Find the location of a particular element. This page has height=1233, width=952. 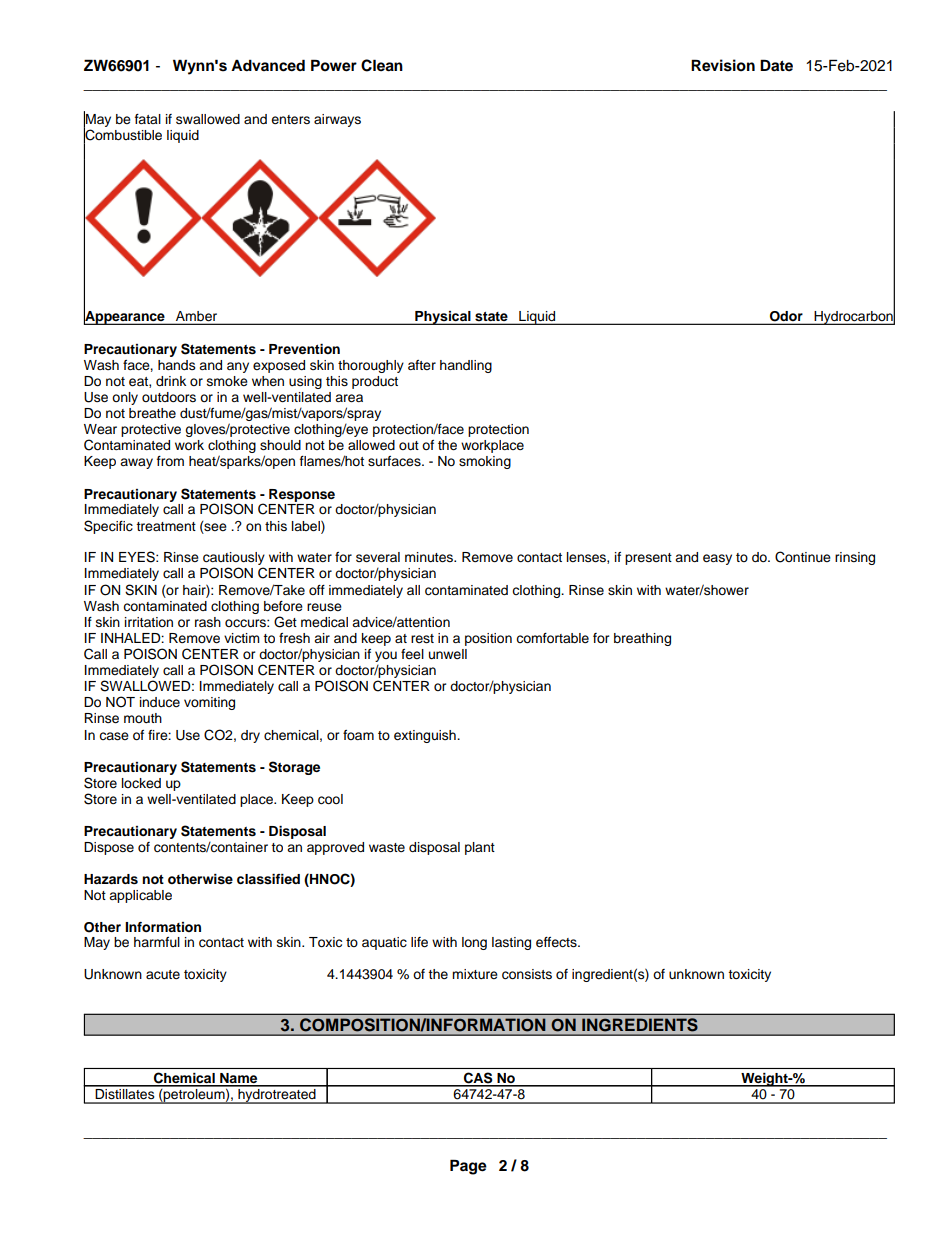

Date is located at coordinates (776, 65).
